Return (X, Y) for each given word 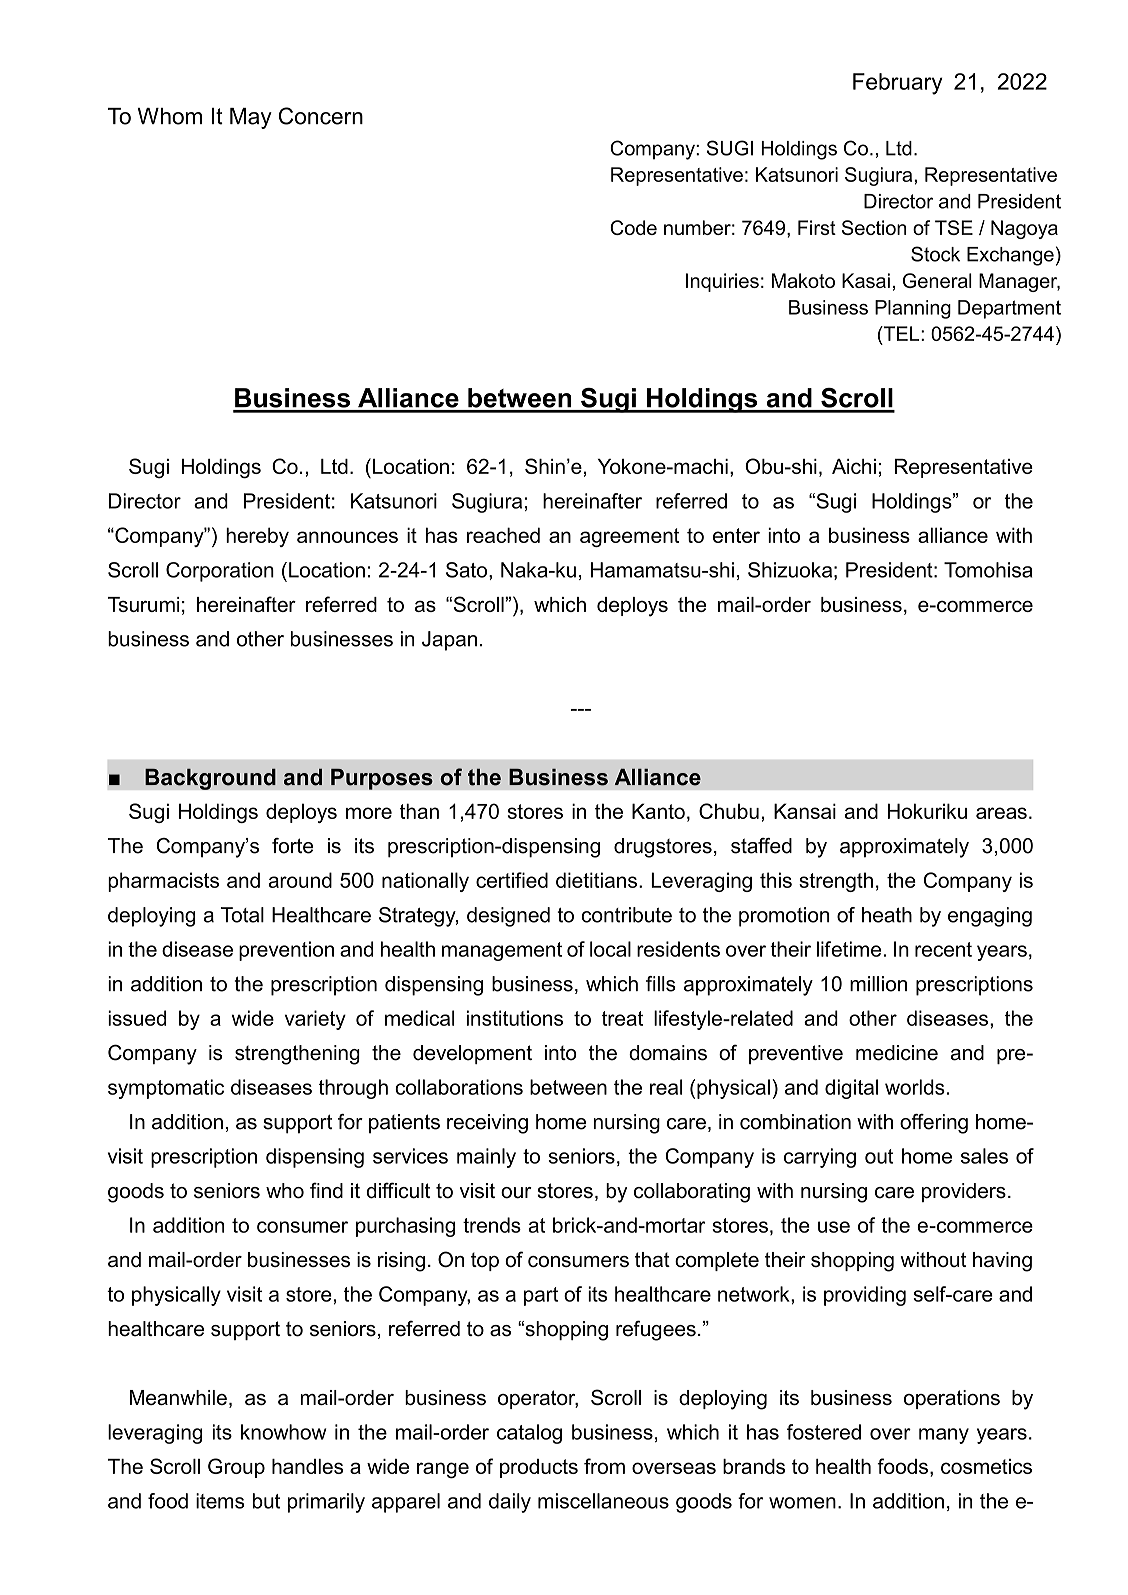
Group (236, 1468)
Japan (449, 641)
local (610, 949)
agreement (629, 537)
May (251, 118)
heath (887, 915)
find (326, 1190)
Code (633, 227)
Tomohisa (988, 570)
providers (964, 1192)
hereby (257, 537)
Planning (913, 309)
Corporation (220, 572)
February (898, 84)
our (516, 1193)
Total (242, 915)
